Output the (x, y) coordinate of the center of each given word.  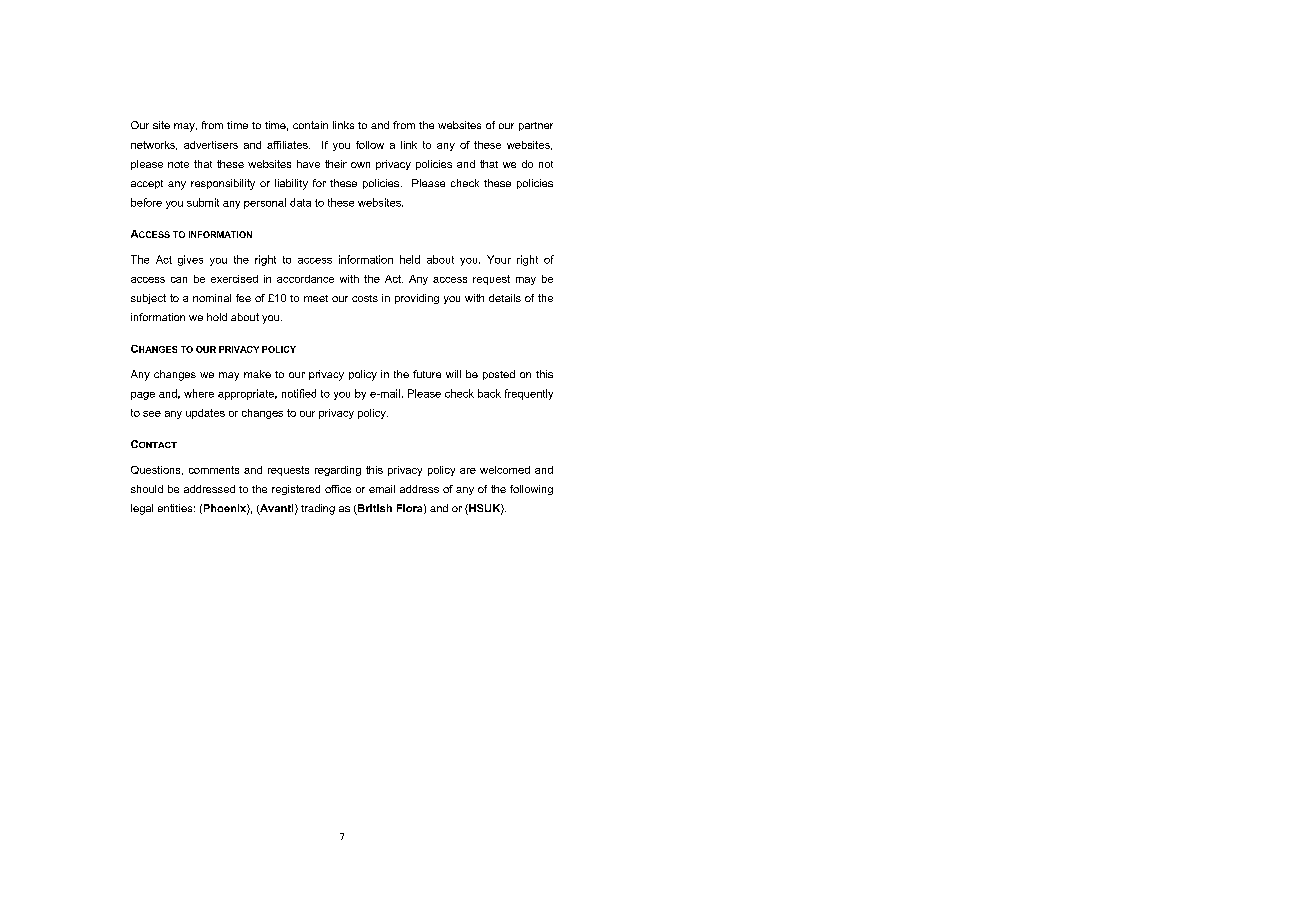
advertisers (211, 145)
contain (310, 125)
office (338, 489)
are (468, 471)
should (147, 489)
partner (536, 126)
